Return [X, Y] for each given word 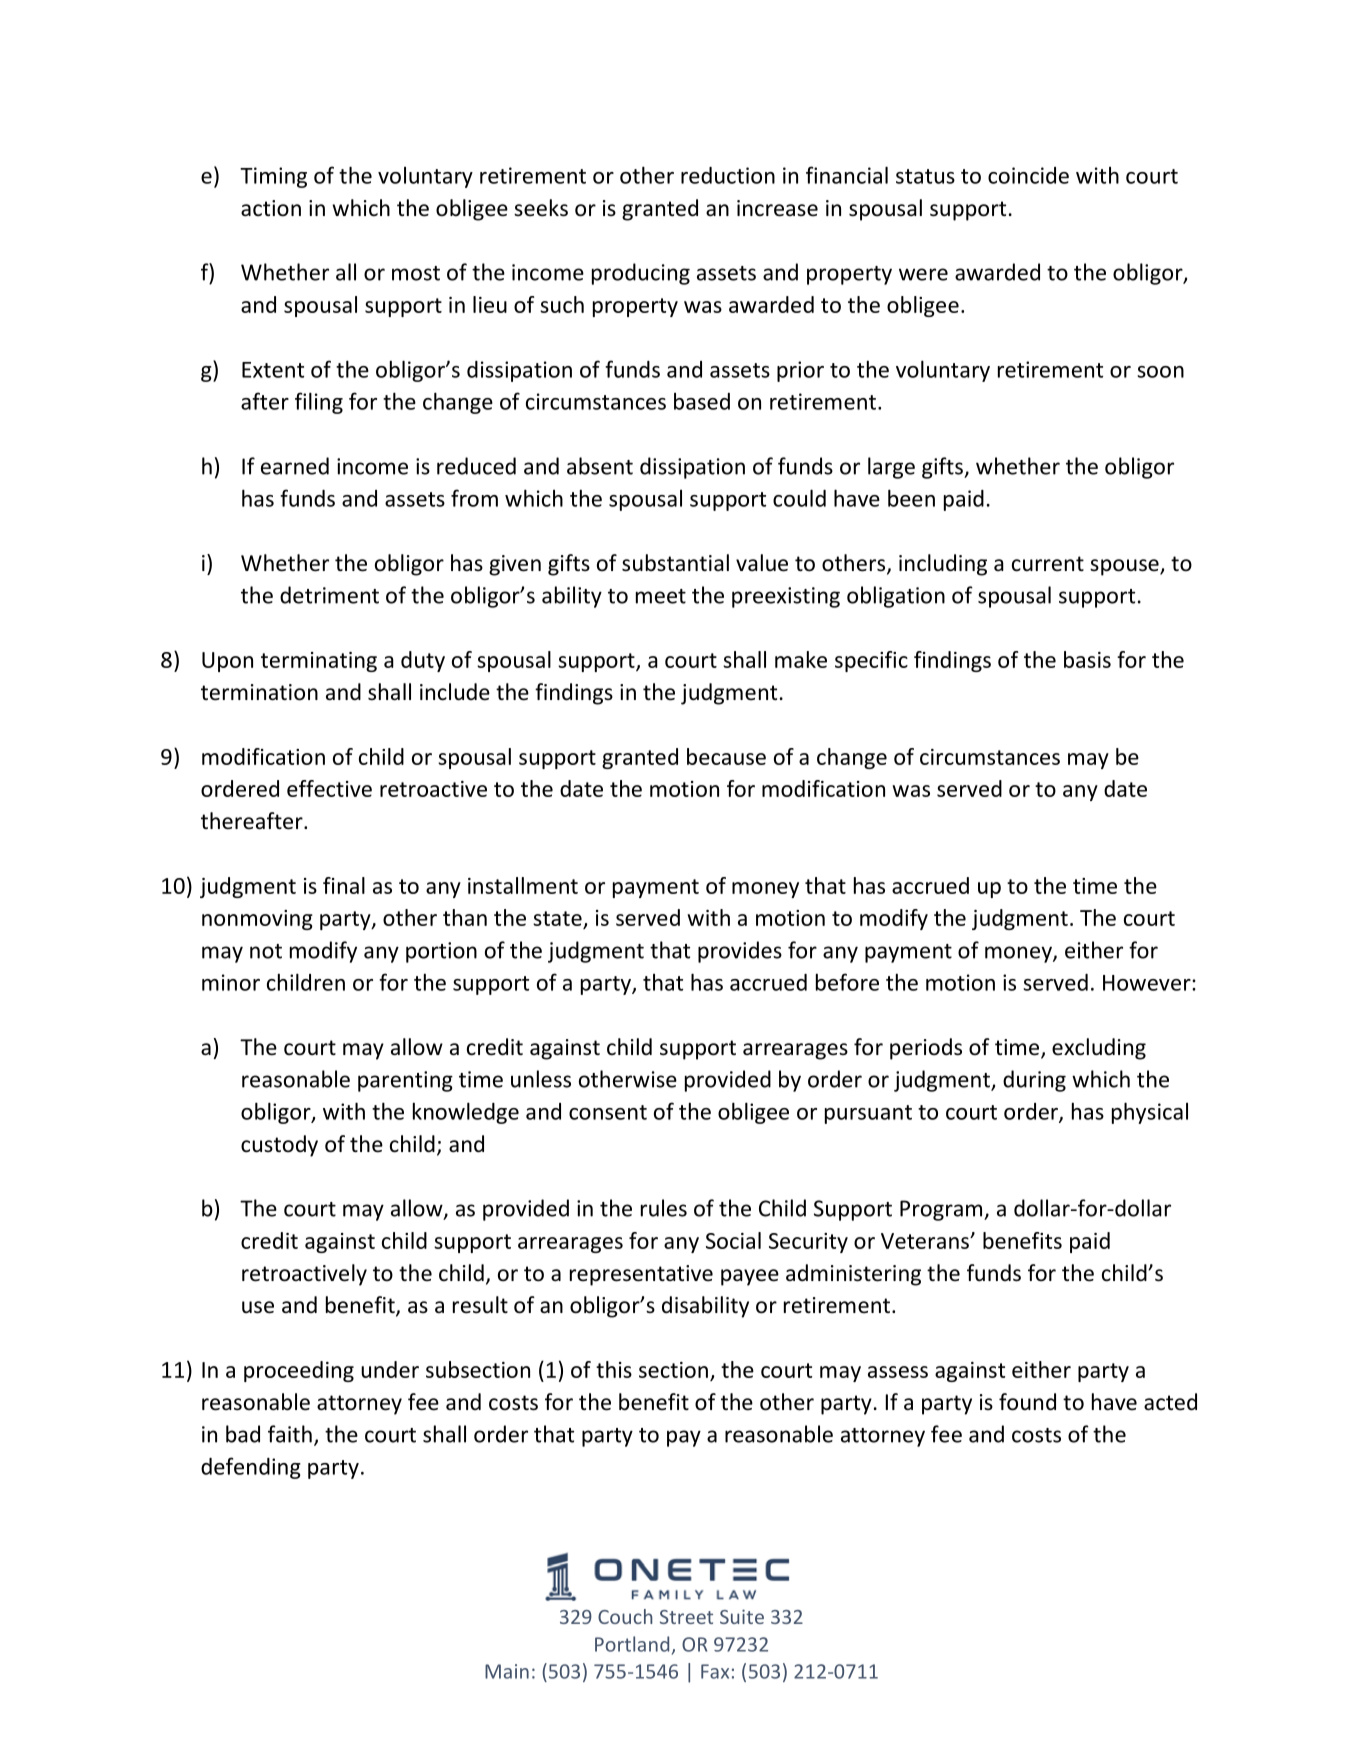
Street [686, 1617]
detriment [329, 595]
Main [507, 1671]
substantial [675, 563]
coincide [1028, 175]
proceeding [299, 1371]
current [1048, 564]
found [1027, 1402]
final [344, 885]
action [271, 208]
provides [740, 952]
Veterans [926, 1241]
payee [750, 1277]
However [1148, 983]
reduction [728, 175]
